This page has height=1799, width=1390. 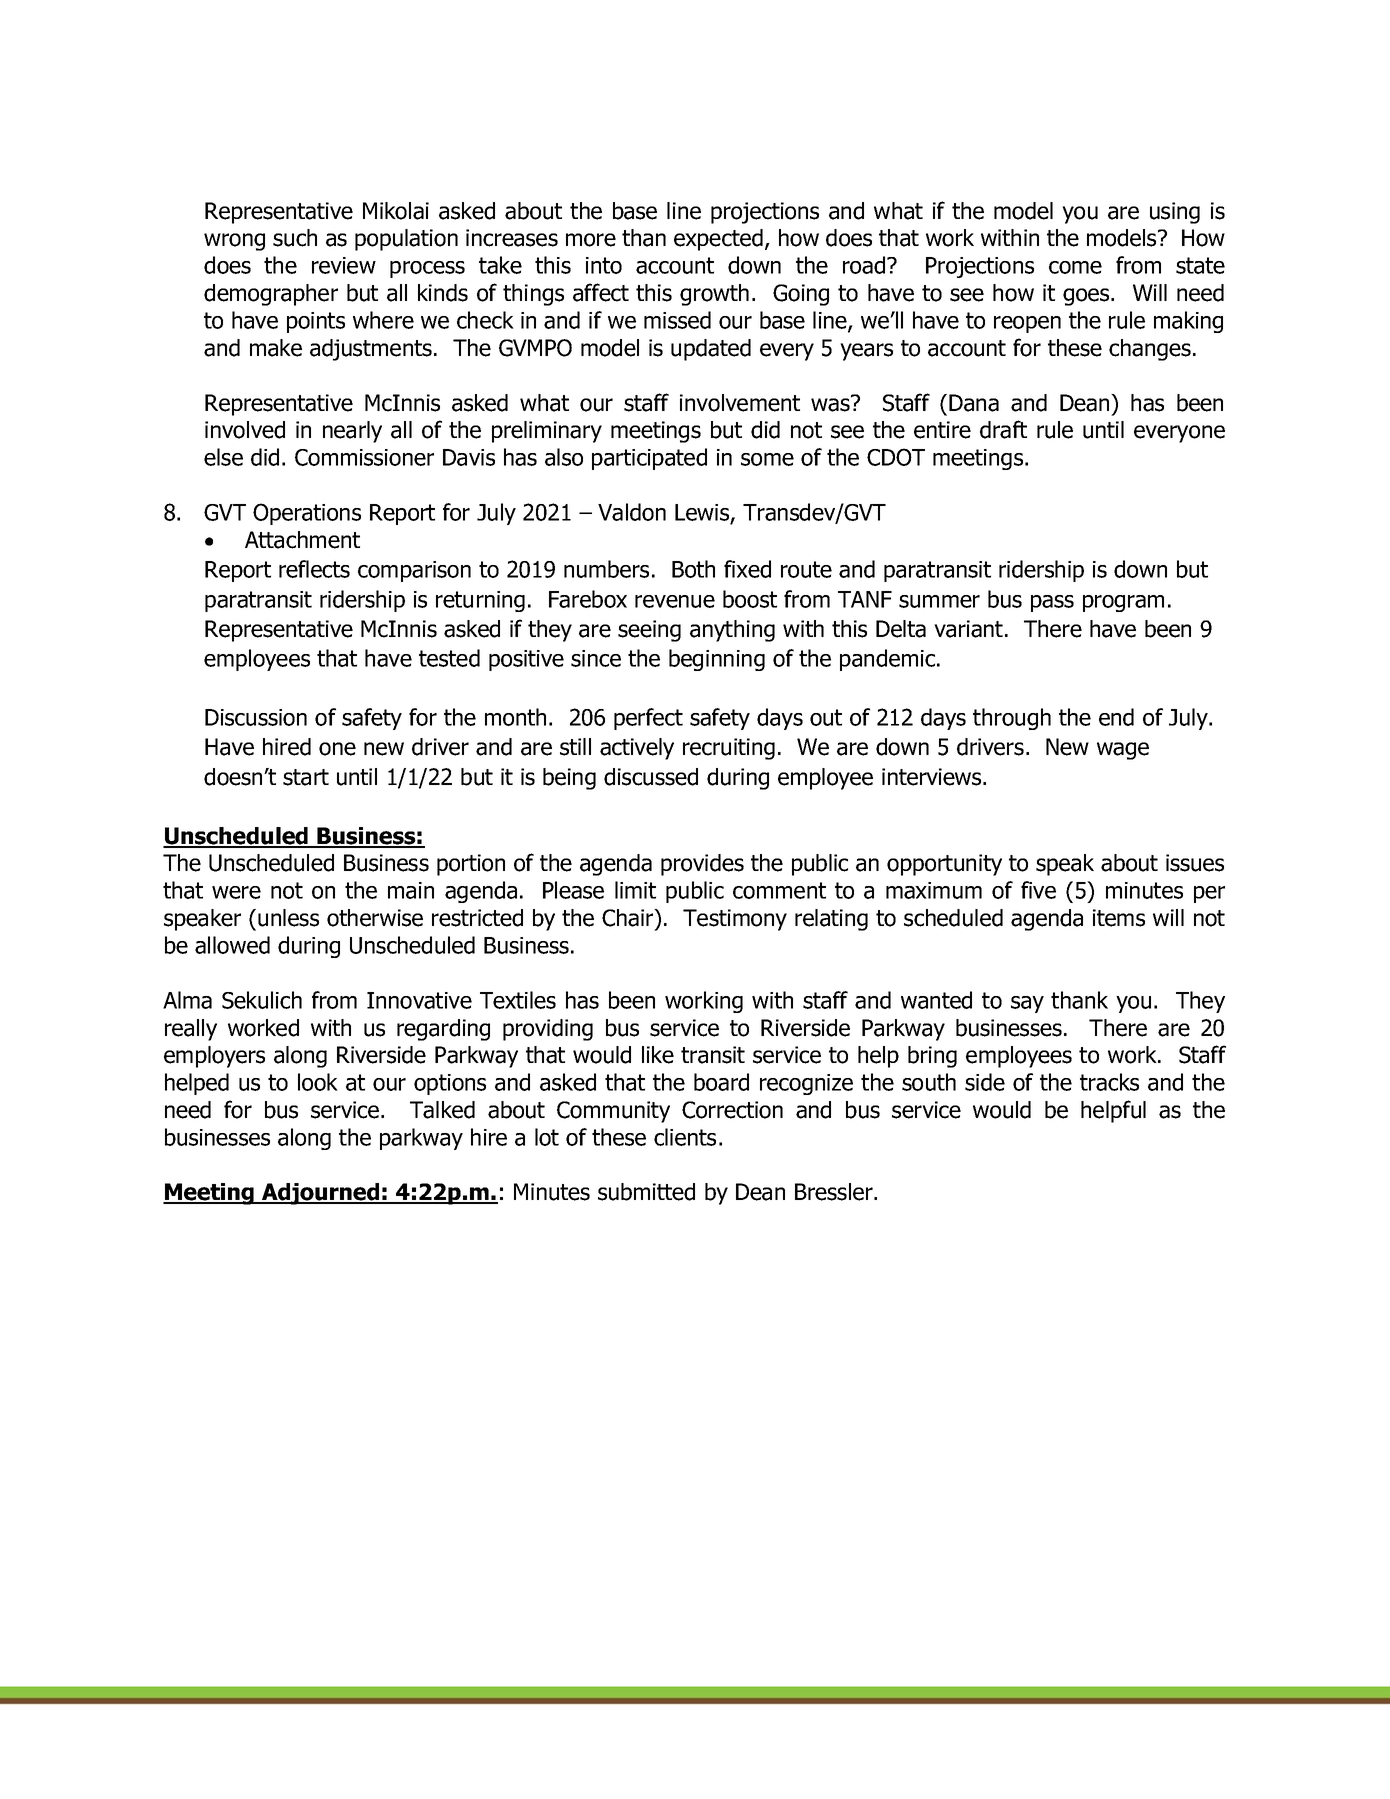 I want to click on such, so click(x=295, y=238).
